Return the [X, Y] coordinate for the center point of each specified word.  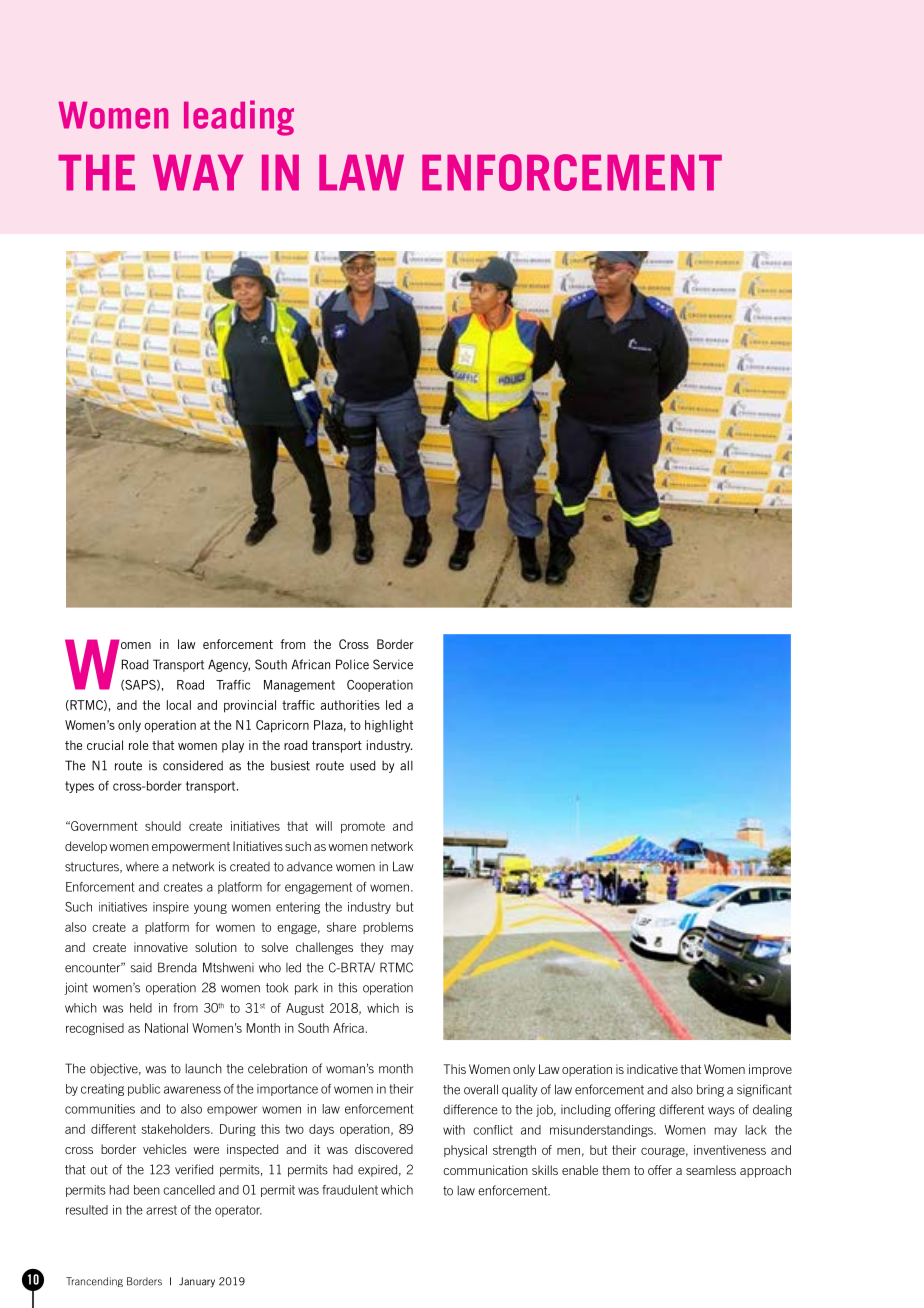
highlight [389, 726]
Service [393, 664]
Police [352, 664]
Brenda [177, 967]
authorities [350, 705]
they [372, 948]
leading [239, 118]
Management [299, 686]
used [362, 765]
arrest [161, 1210]
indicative [652, 1069]
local [179, 705]
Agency [229, 665]
